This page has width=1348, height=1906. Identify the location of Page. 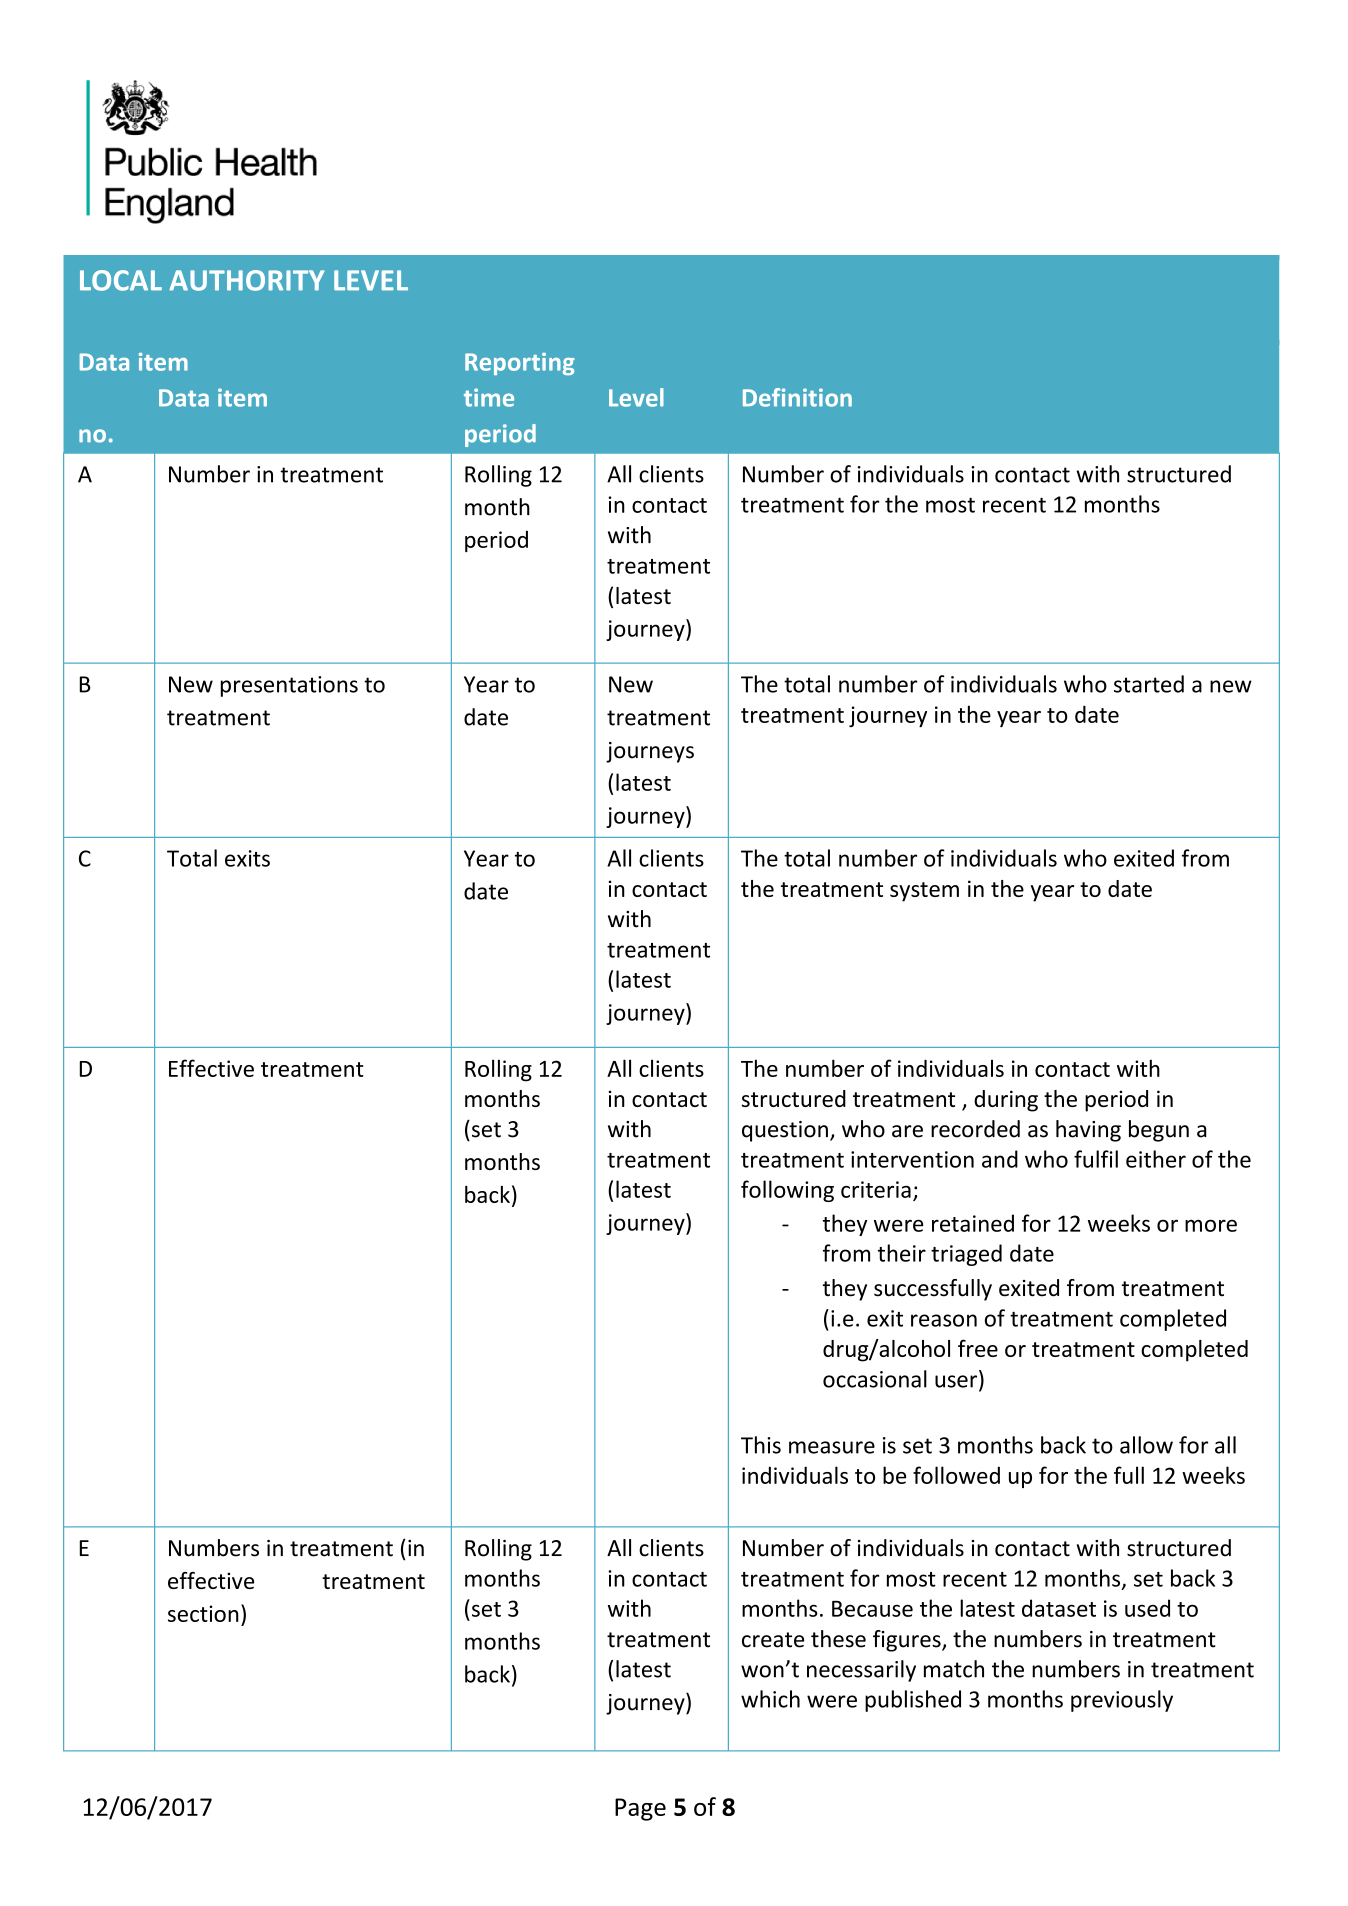
(640, 1809).
